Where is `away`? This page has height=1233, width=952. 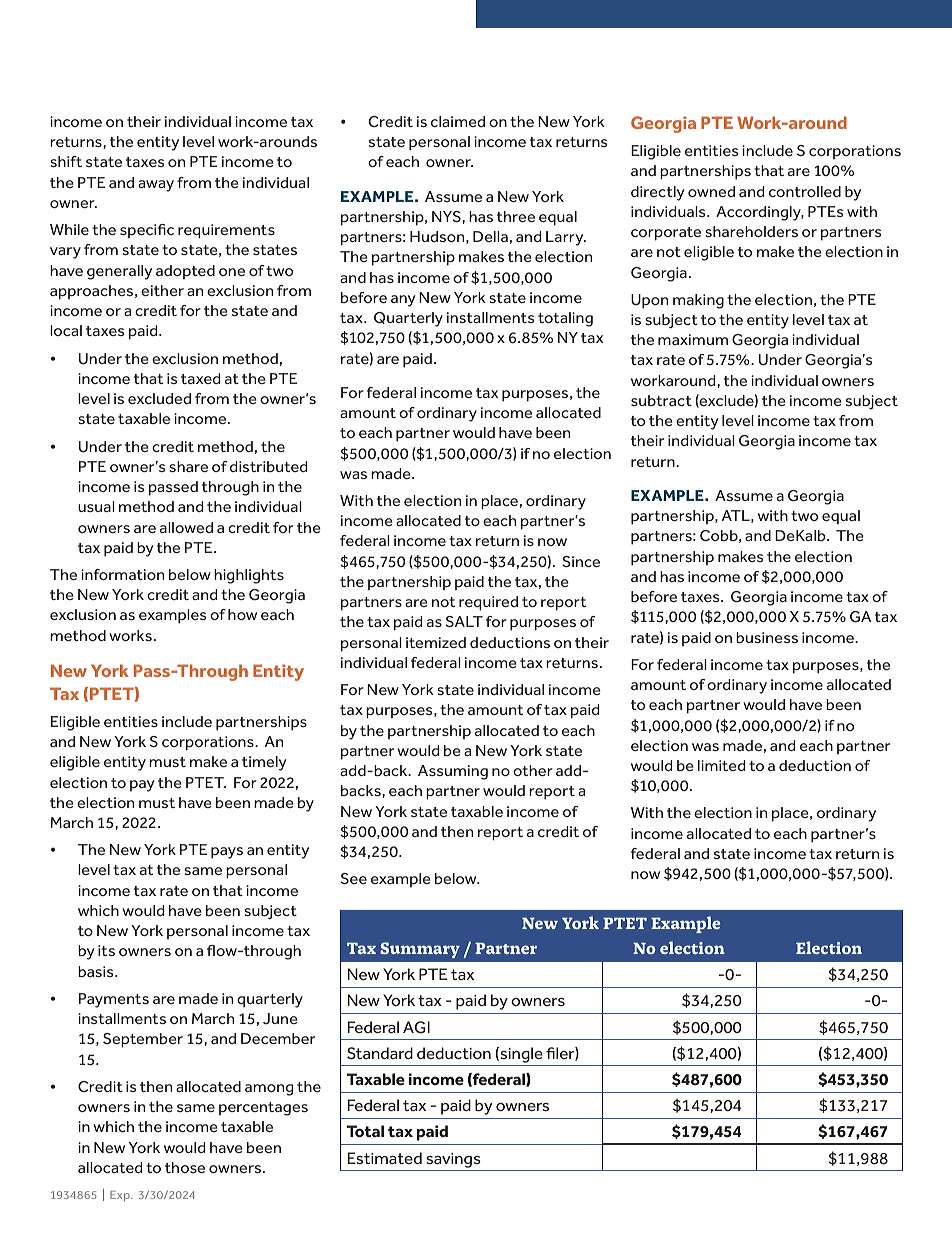 away is located at coordinates (156, 186).
